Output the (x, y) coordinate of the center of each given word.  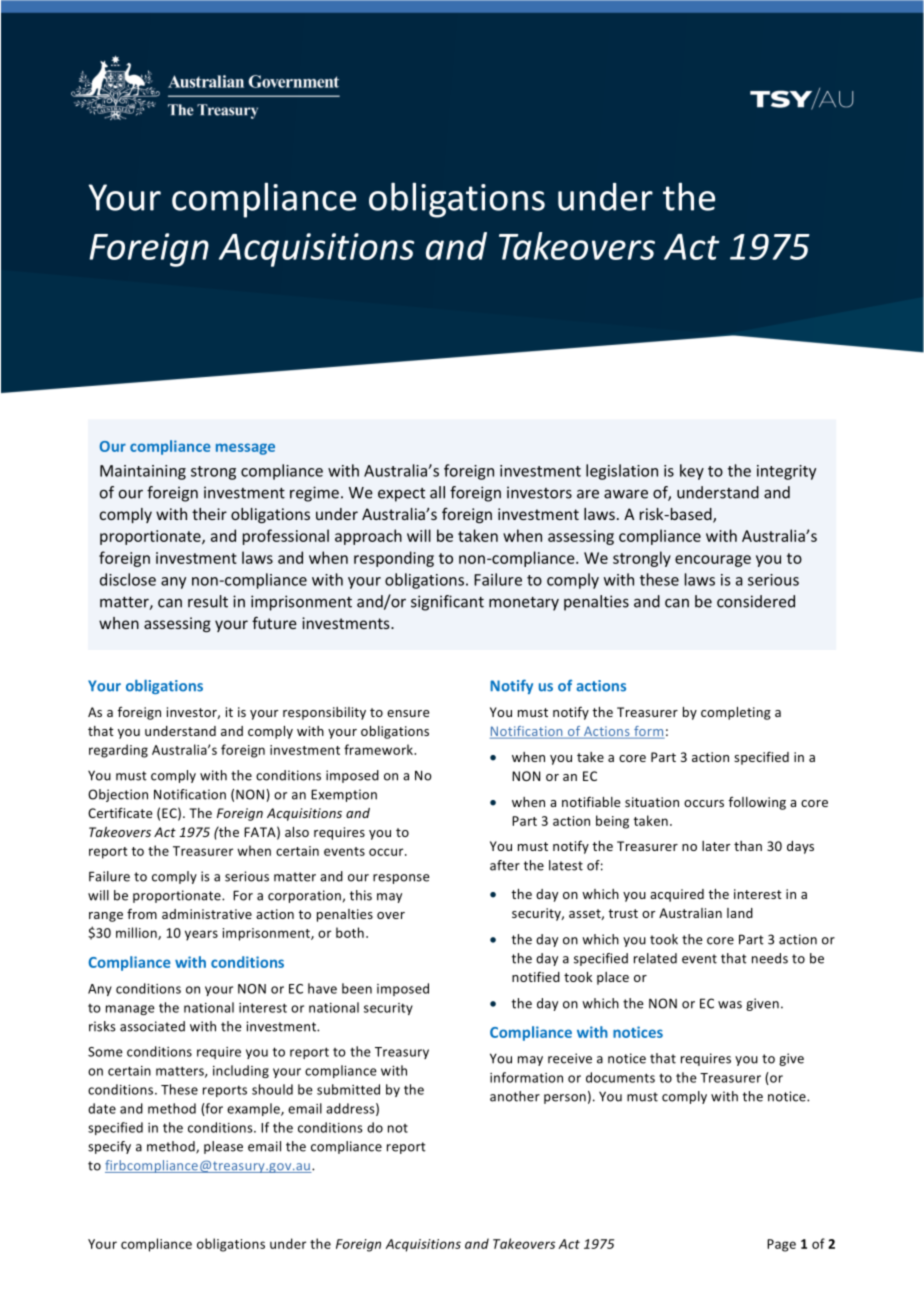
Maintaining (143, 472)
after (505, 865)
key (692, 472)
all (437, 492)
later (716, 846)
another (515, 1096)
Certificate (120, 812)
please (223, 1147)
